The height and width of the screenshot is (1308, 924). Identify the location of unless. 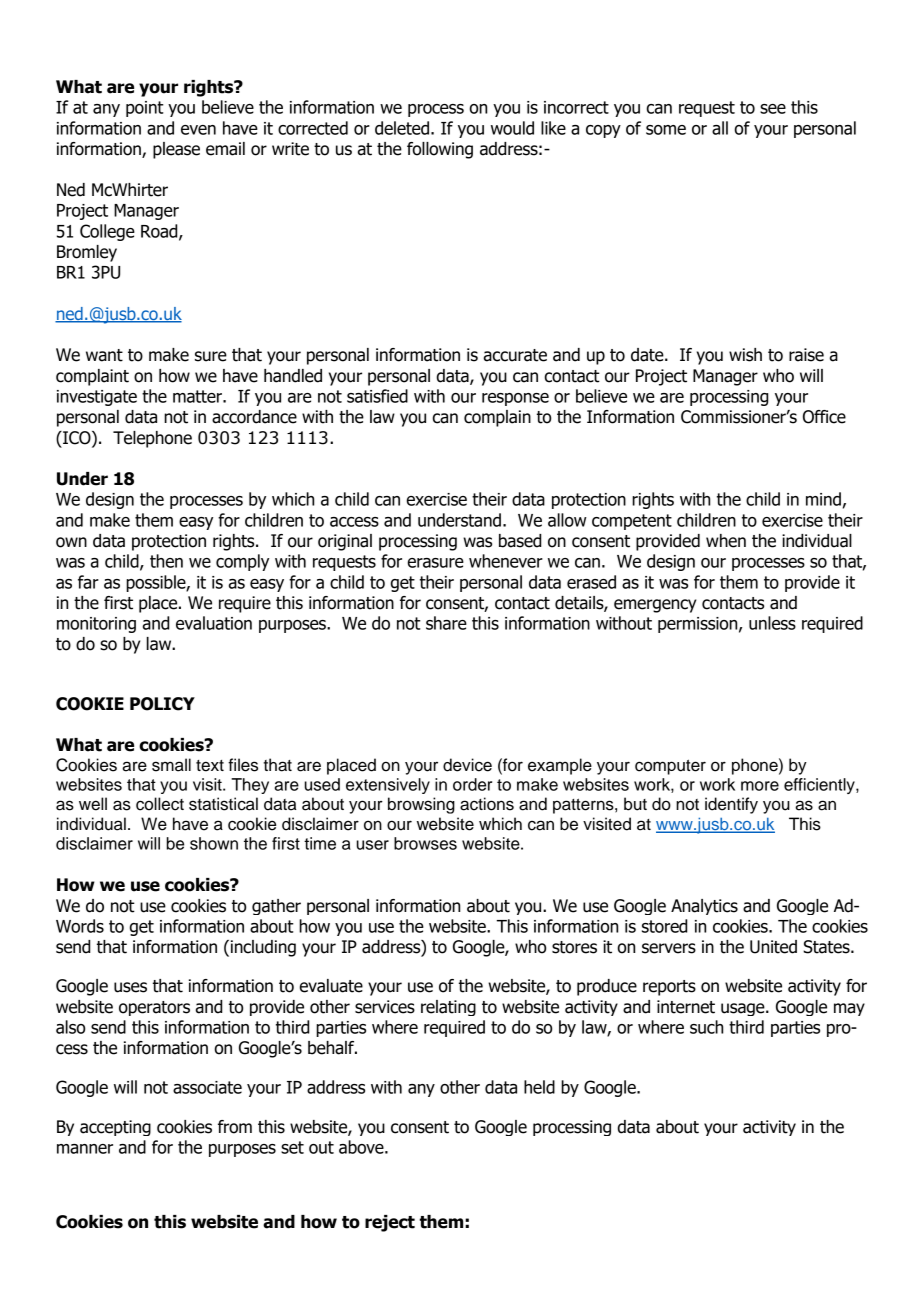
(772, 623).
